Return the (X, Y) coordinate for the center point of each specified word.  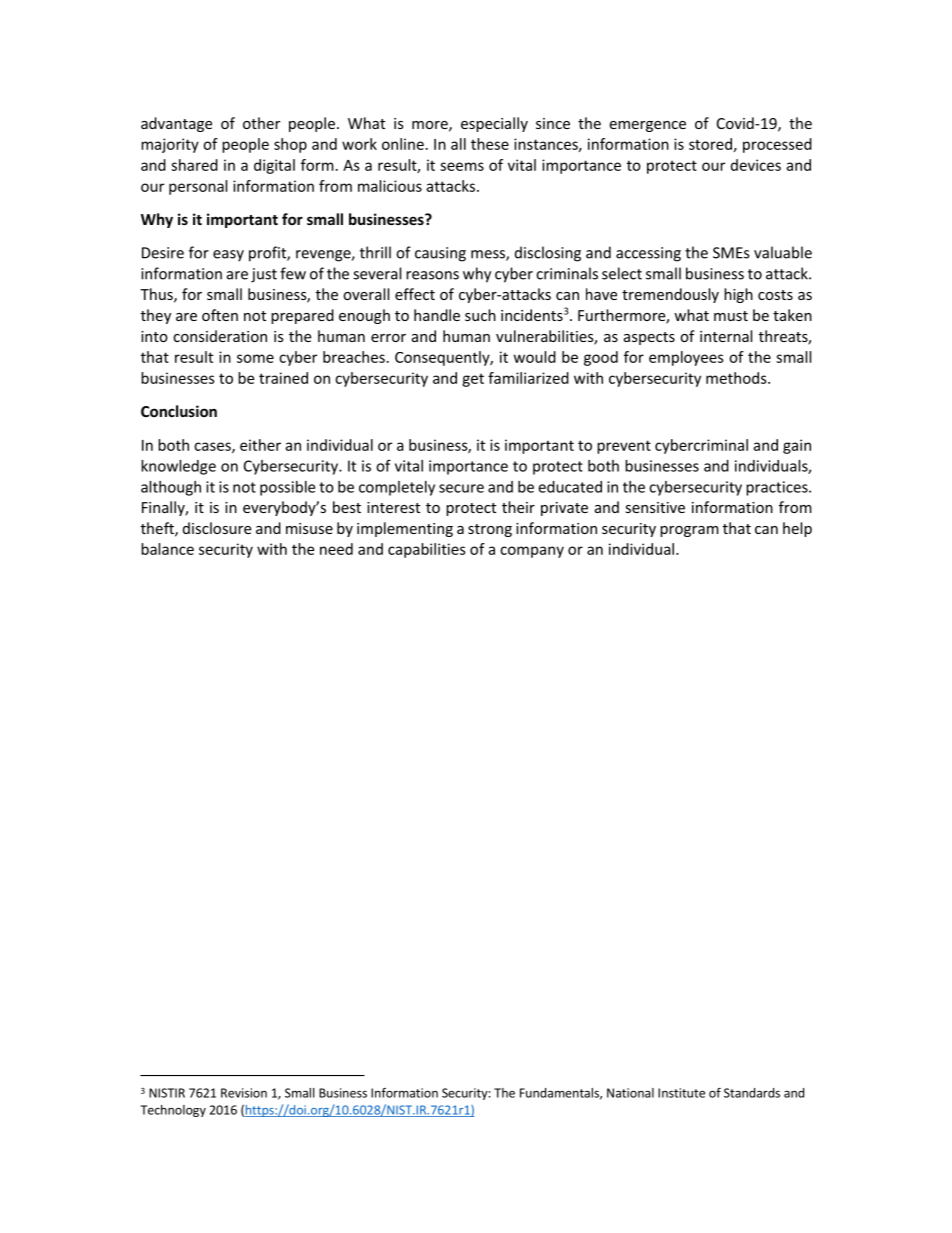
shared (194, 165)
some (255, 358)
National (630, 1093)
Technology (173, 1111)
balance (167, 549)
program (689, 531)
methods (737, 378)
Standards (752, 1093)
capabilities (427, 550)
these (490, 144)
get (473, 380)
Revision (244, 1093)
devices (756, 165)
